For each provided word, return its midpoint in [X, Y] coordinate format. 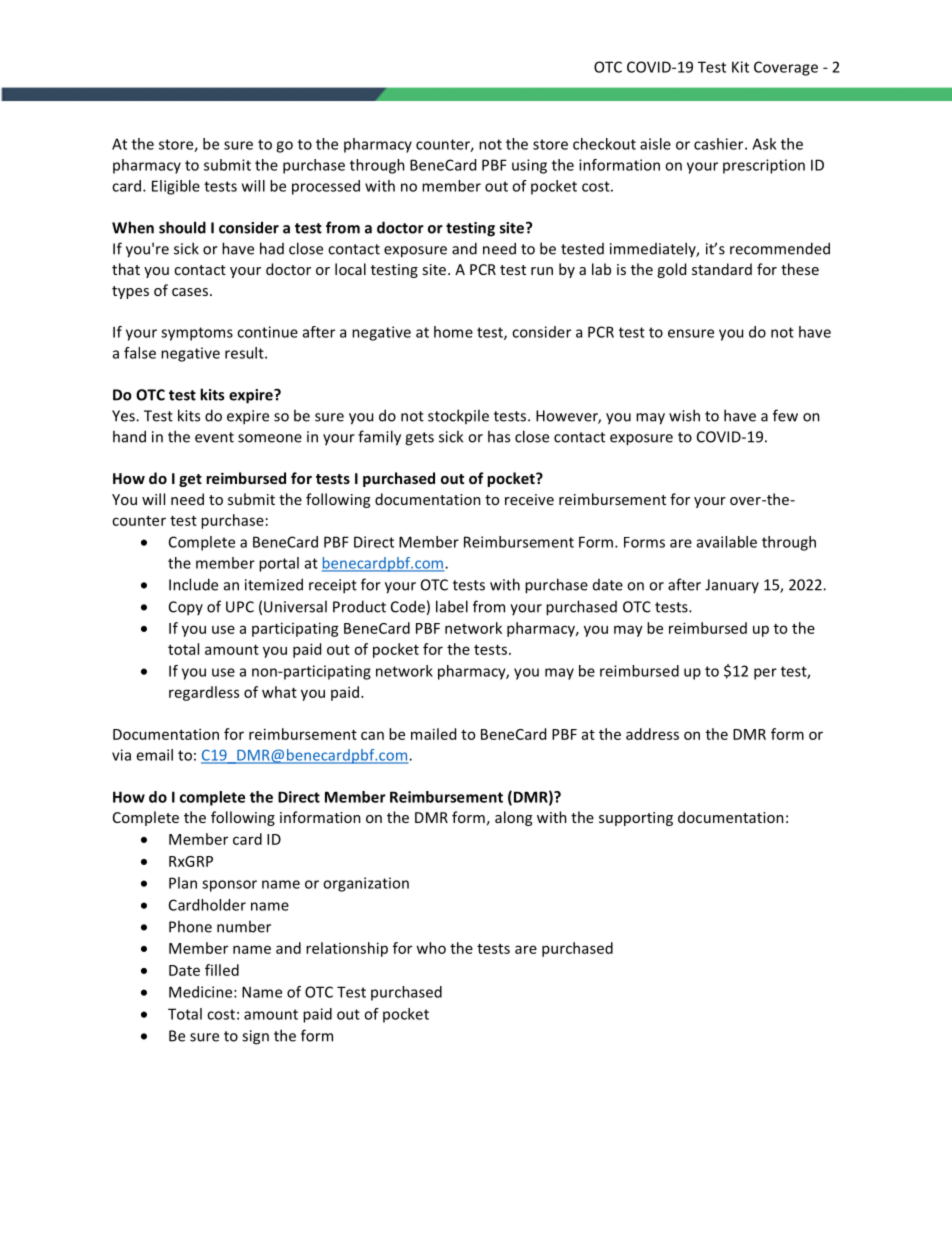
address [652, 734]
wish [684, 415]
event [214, 437]
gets [419, 439]
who [431, 948]
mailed [433, 734]
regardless [204, 693]
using [529, 166]
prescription [764, 166]
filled [222, 970]
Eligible [176, 187]
